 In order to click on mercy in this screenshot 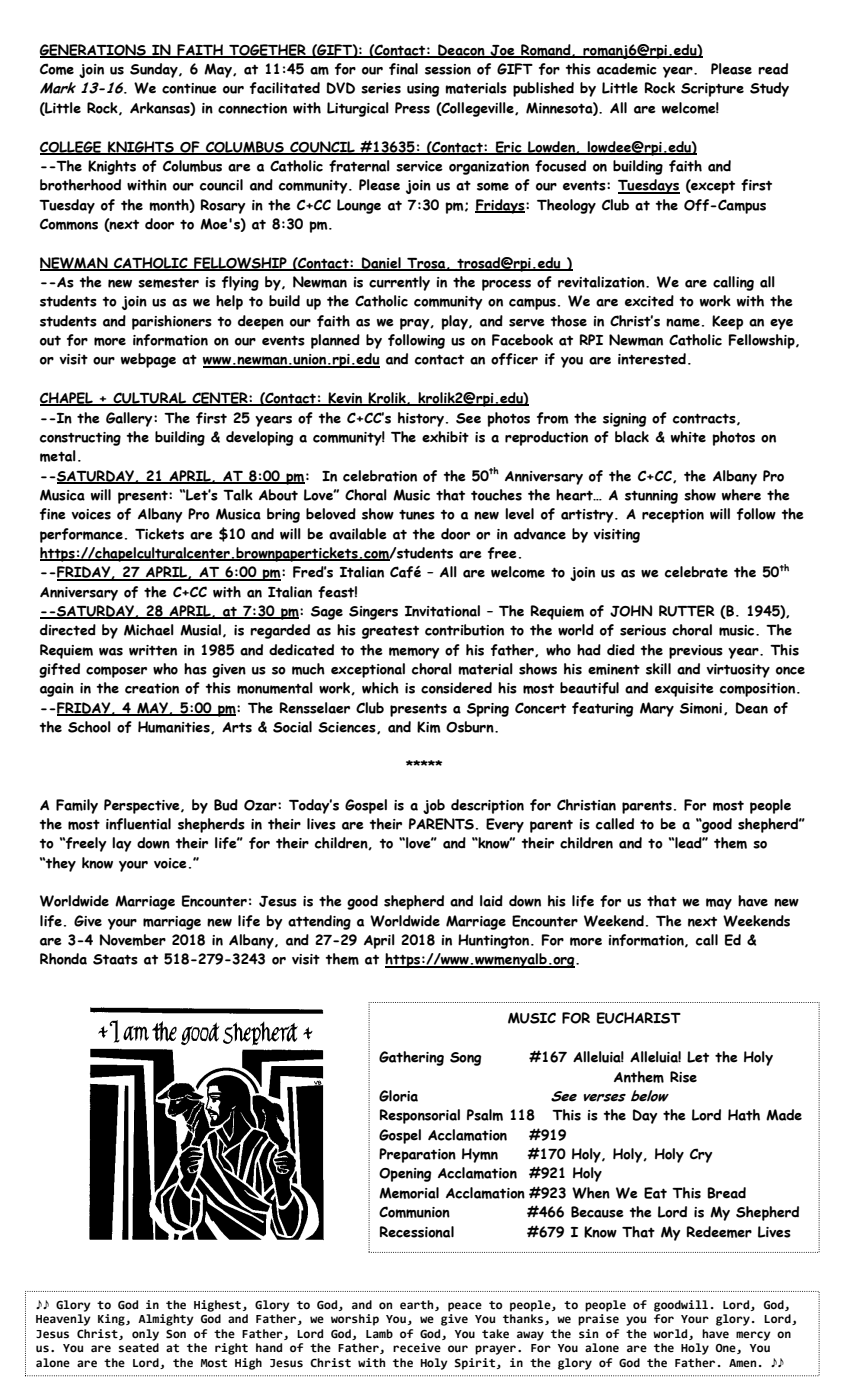, I will do `click(753, 1336)`.
